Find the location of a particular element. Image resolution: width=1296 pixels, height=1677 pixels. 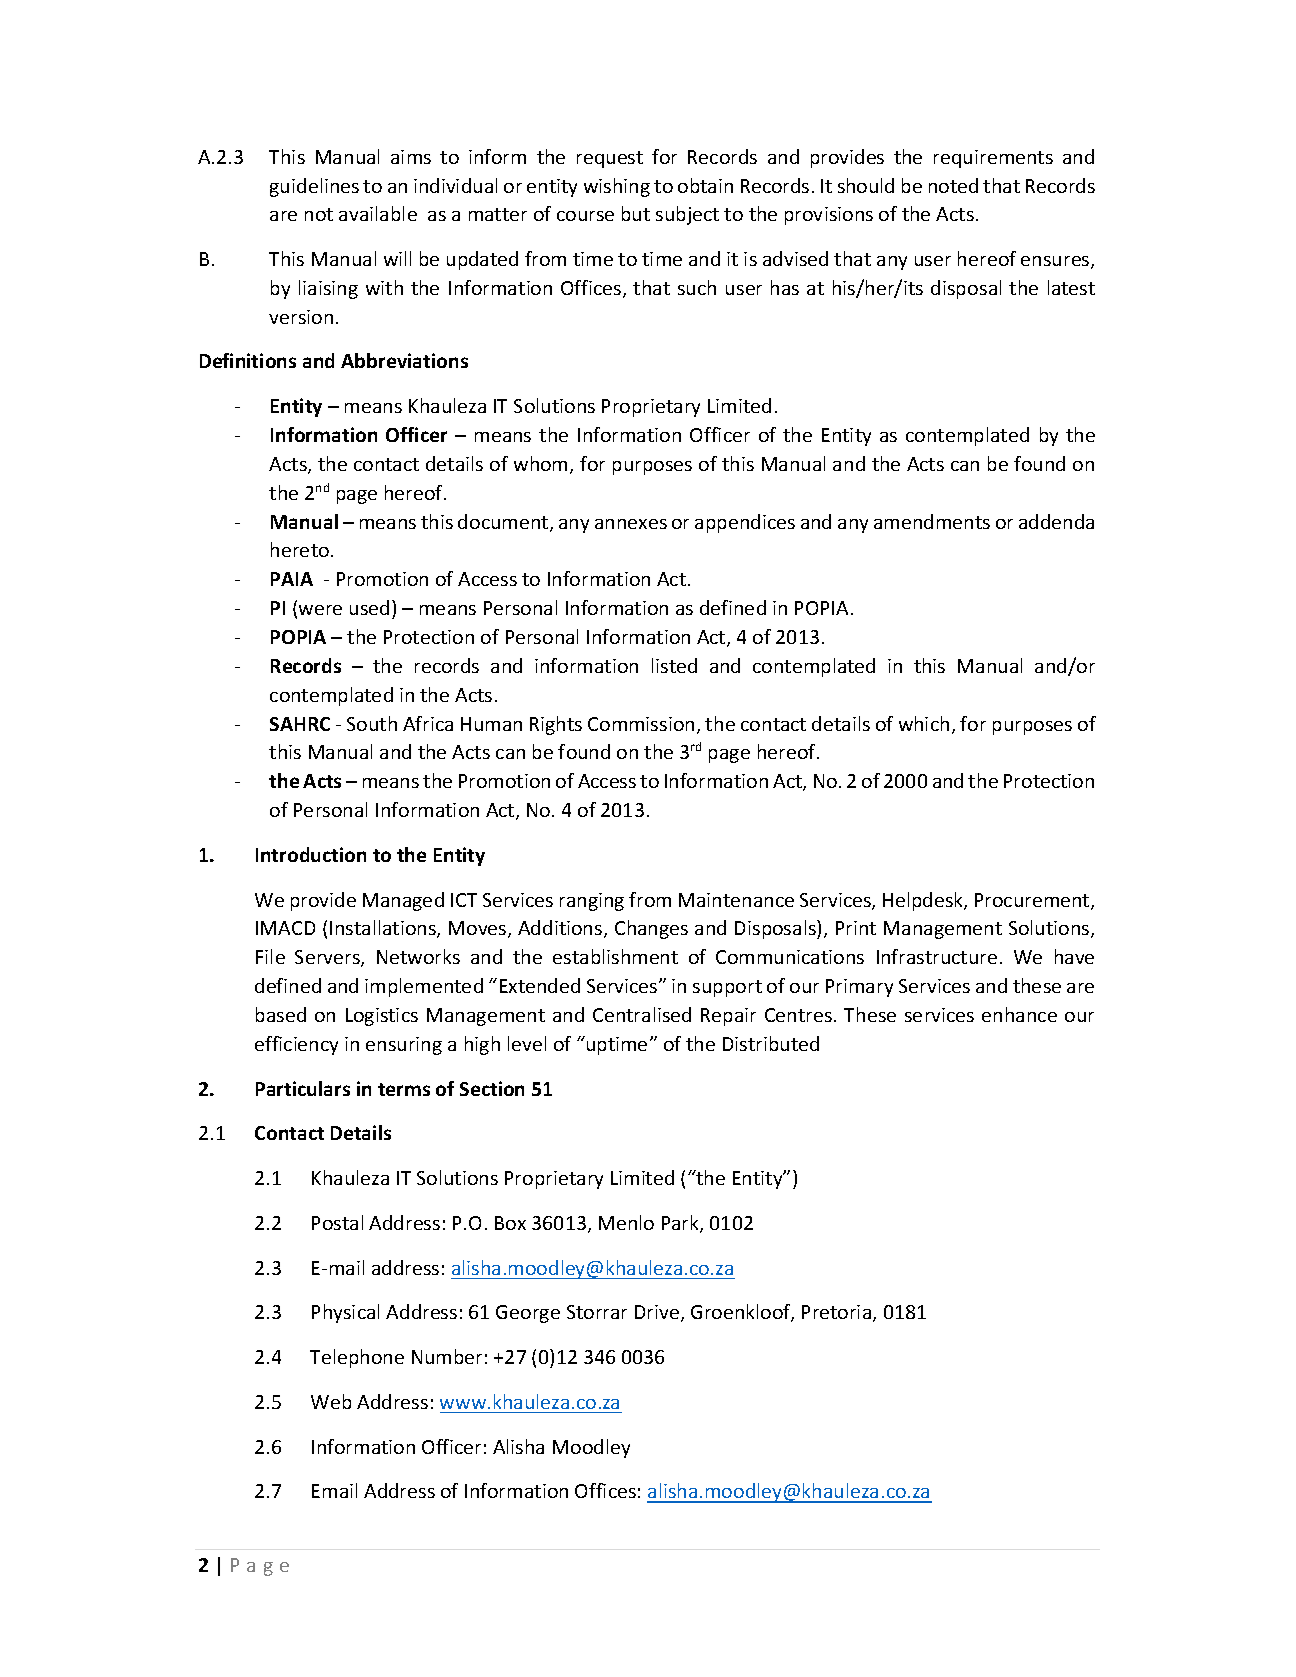

Servers is located at coordinates (328, 958).
